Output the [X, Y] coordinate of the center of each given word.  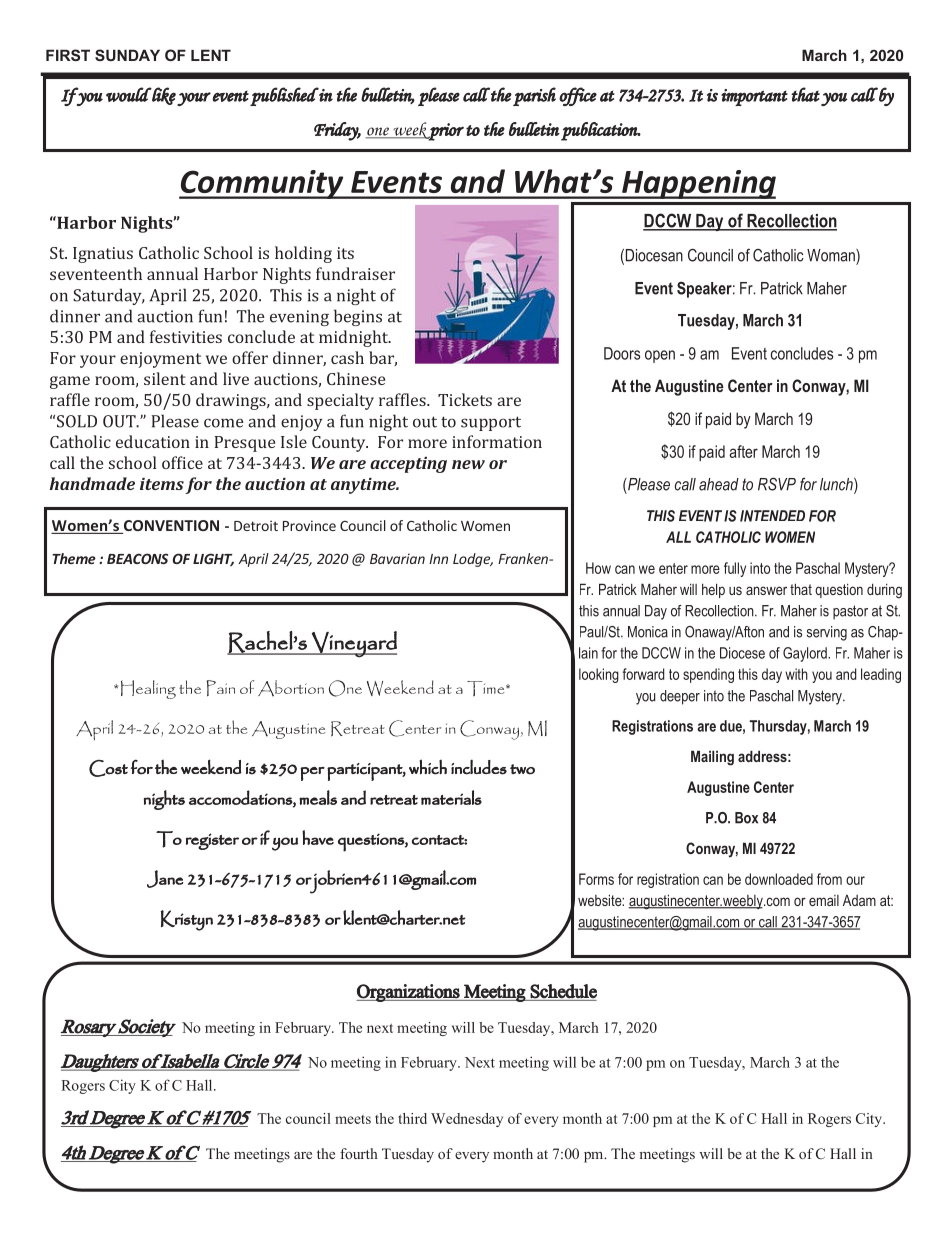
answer [766, 590]
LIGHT [213, 560]
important [754, 97]
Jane [165, 879]
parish [534, 96]
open [660, 356]
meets [353, 1119]
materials [451, 797]
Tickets [465, 399]
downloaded [779, 879]
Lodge [473, 560]
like [163, 96]
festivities [186, 336]
